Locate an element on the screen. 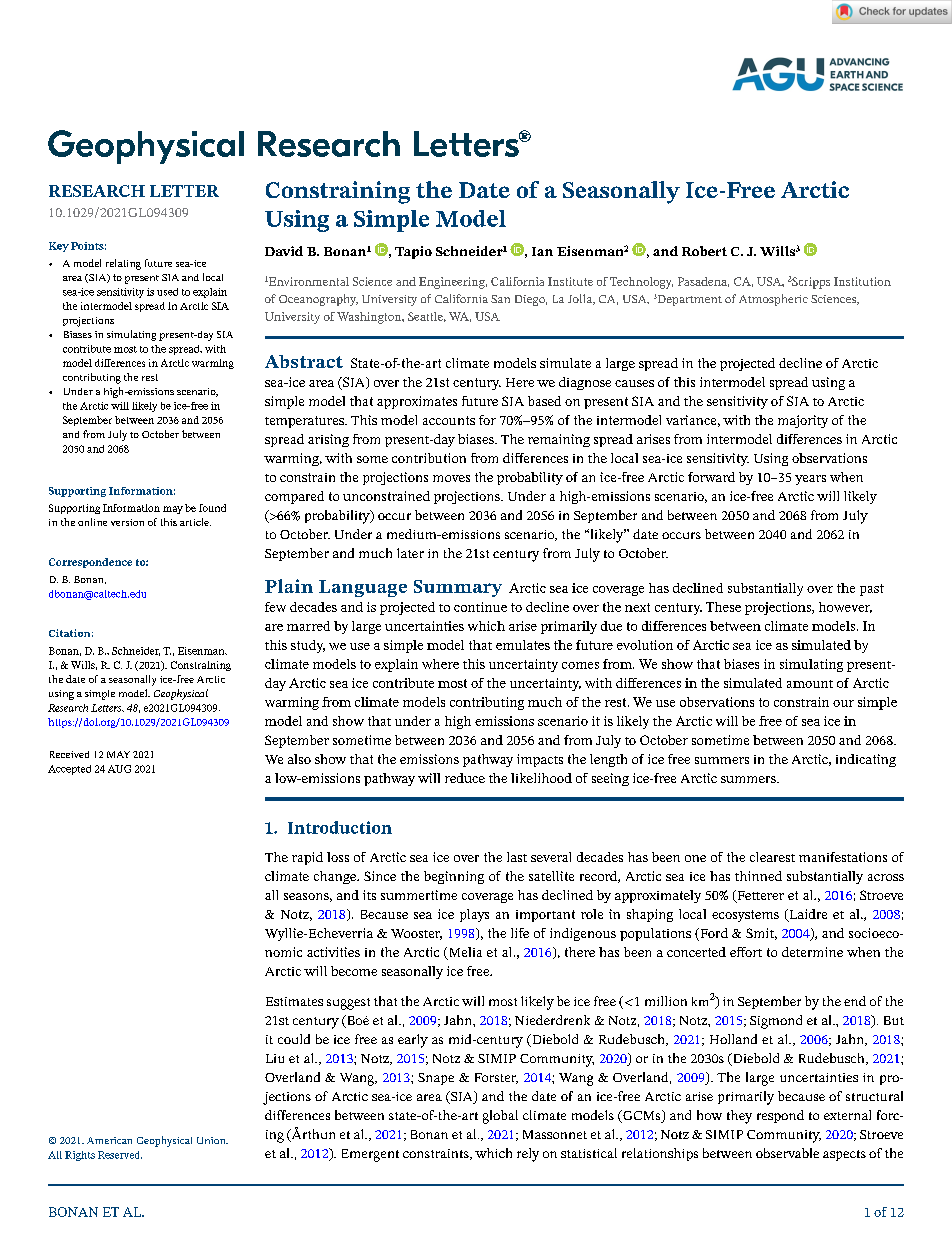 The image size is (952, 1249). Scripps is located at coordinates (810, 283).
